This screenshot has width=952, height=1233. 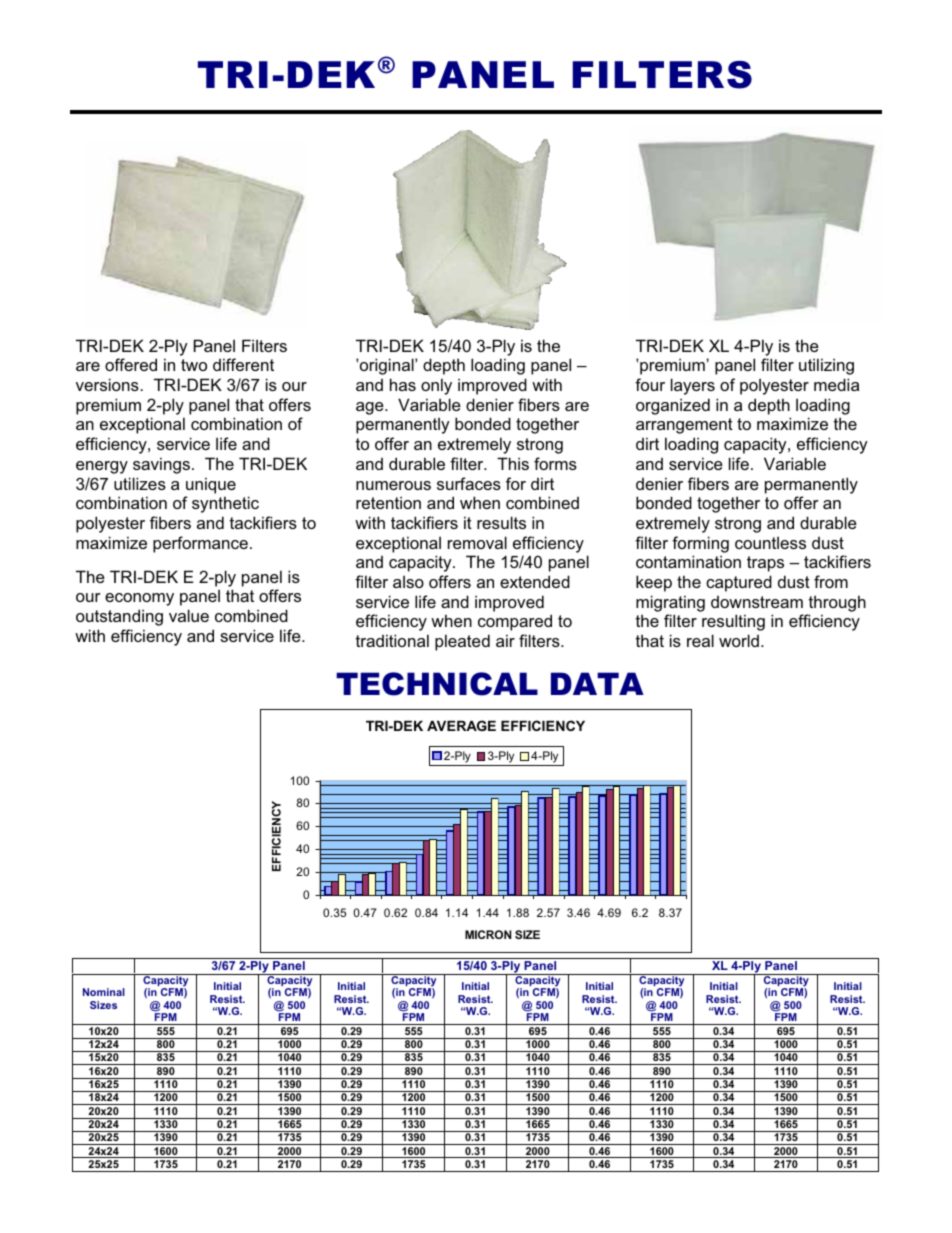 I want to click on world, so click(x=739, y=640).
